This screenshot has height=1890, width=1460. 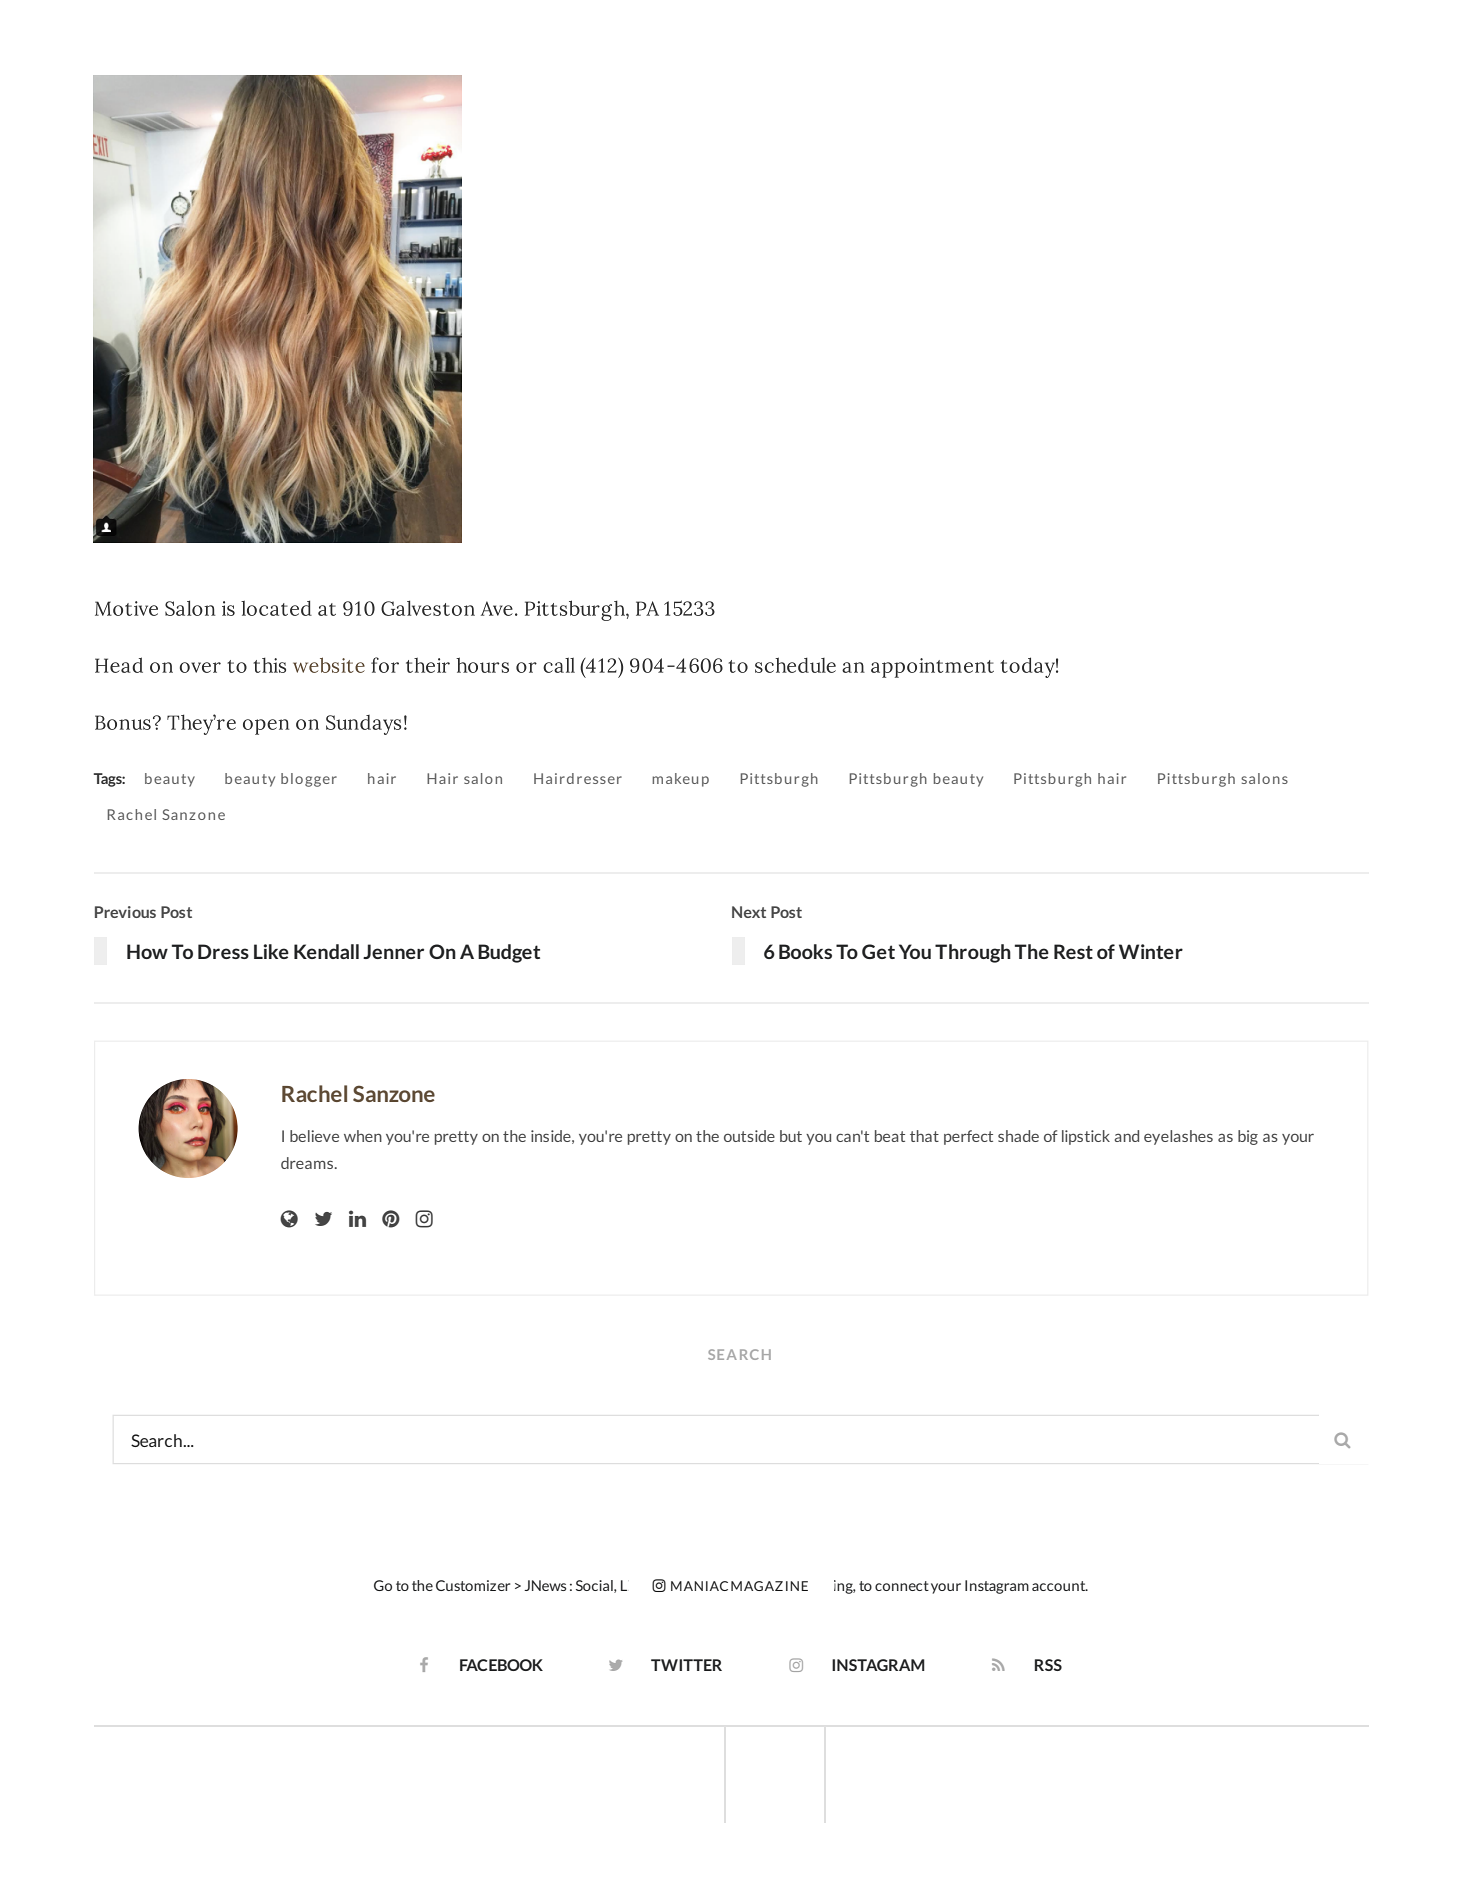 What do you see at coordinates (749, 912) in the screenshot?
I see `Next` at bounding box center [749, 912].
